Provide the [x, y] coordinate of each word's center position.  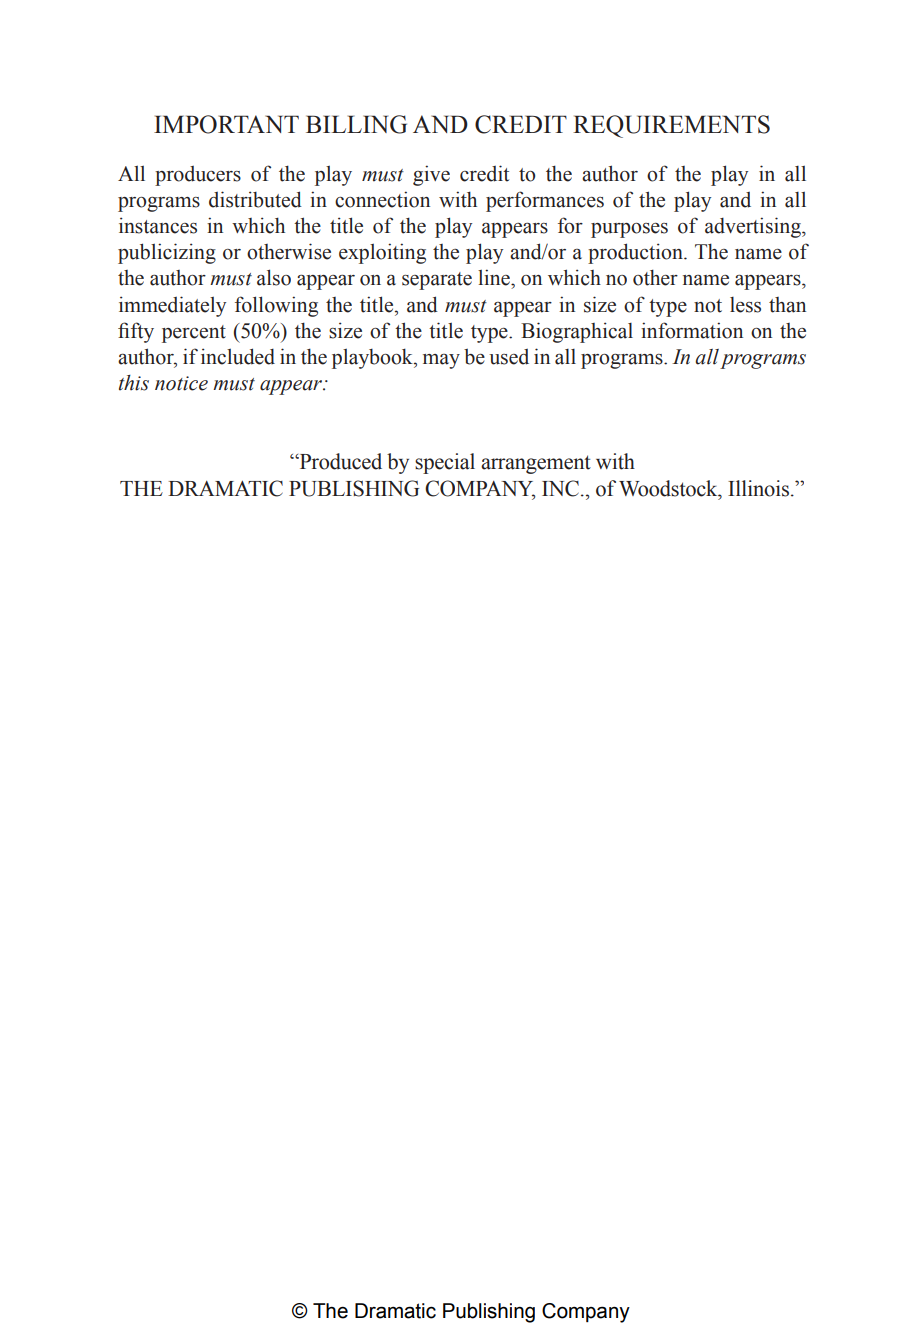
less [745, 305]
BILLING [356, 124]
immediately [172, 306]
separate [437, 281]
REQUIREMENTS [671, 126]
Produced [339, 461]
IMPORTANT [226, 124]
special [445, 463]
